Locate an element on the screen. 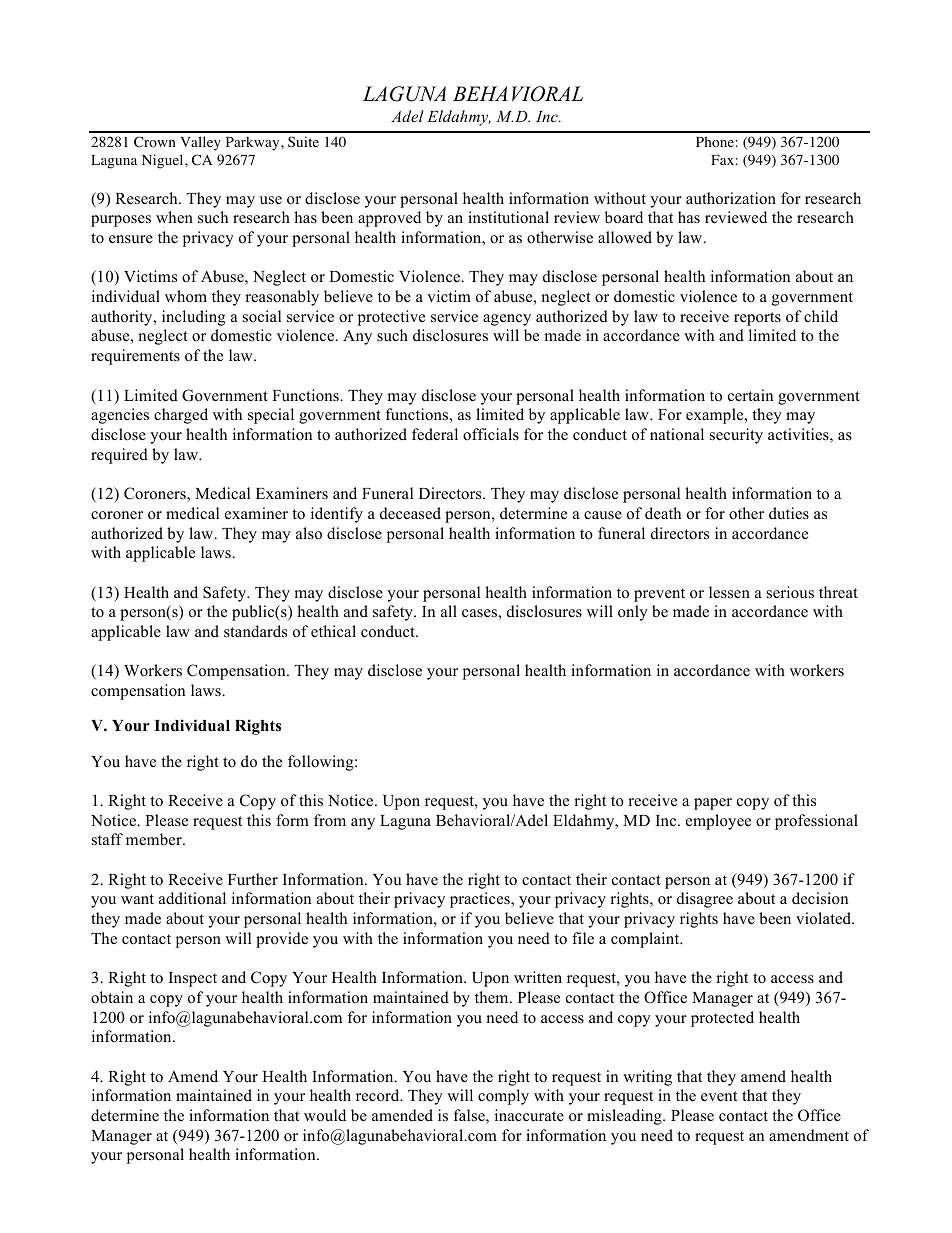  institutional is located at coordinates (508, 217).
